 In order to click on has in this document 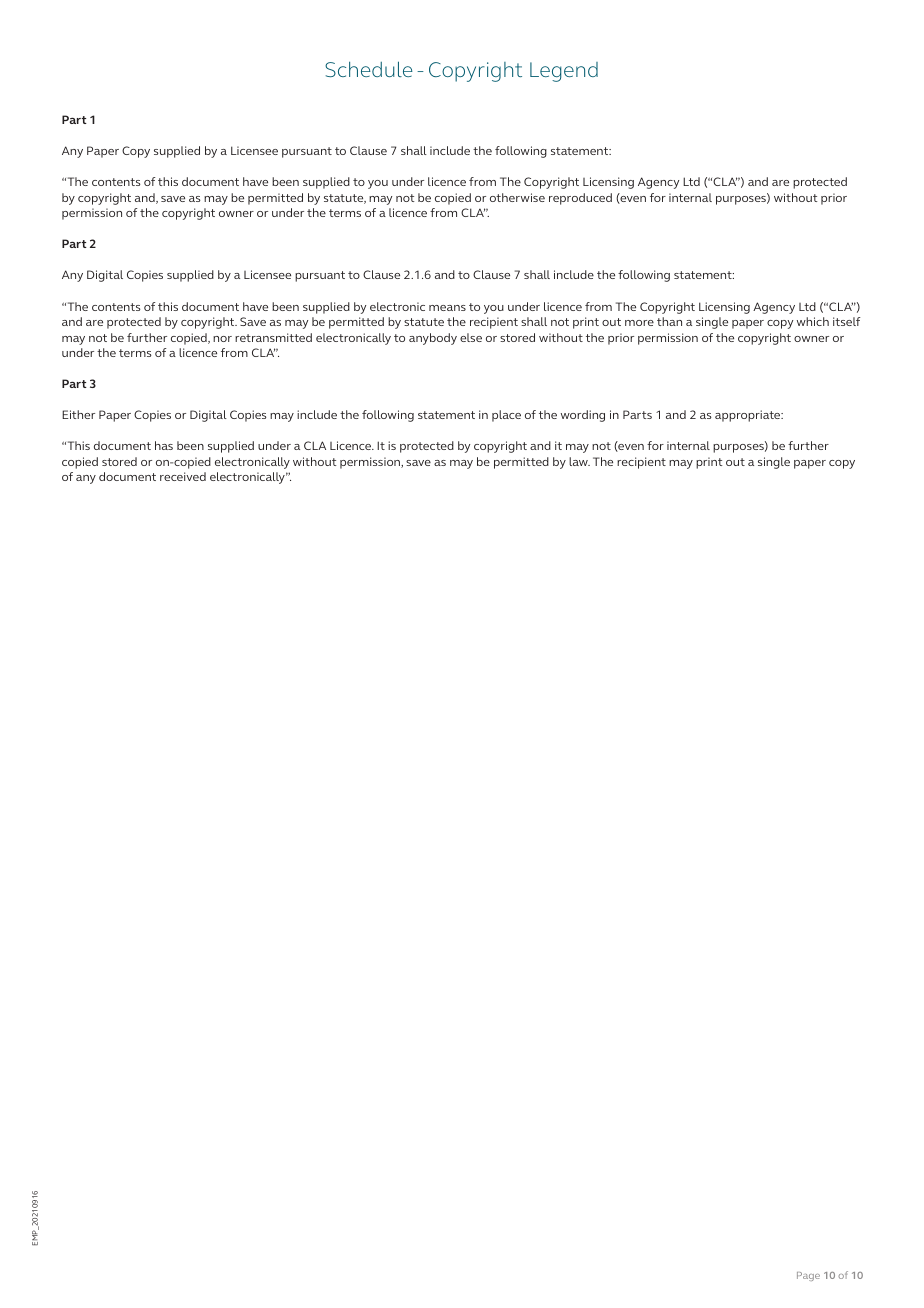, I will do `click(164, 445)`.
